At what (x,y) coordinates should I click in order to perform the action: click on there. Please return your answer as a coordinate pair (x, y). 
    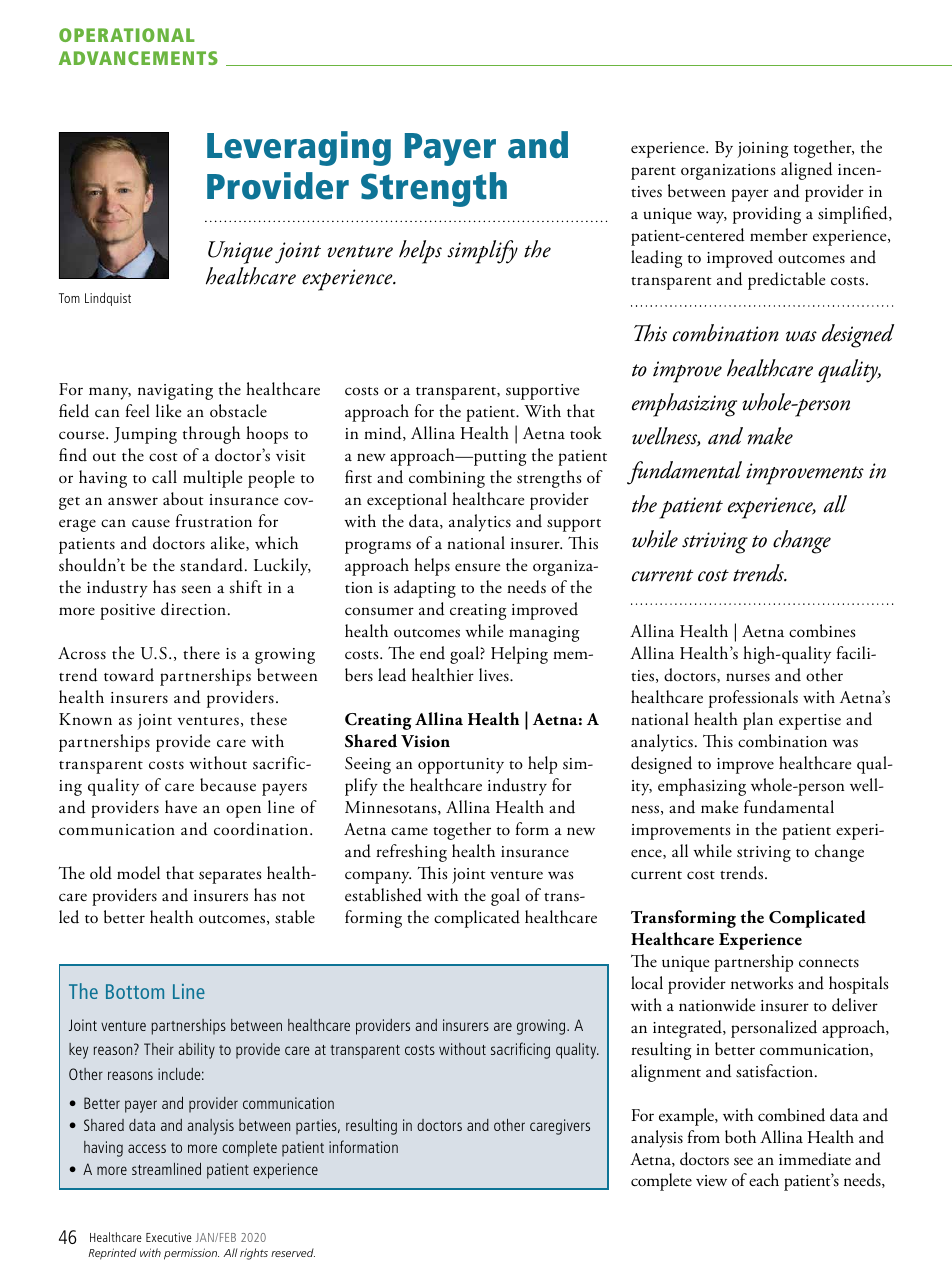
    Looking at the image, I should click on (201, 652).
